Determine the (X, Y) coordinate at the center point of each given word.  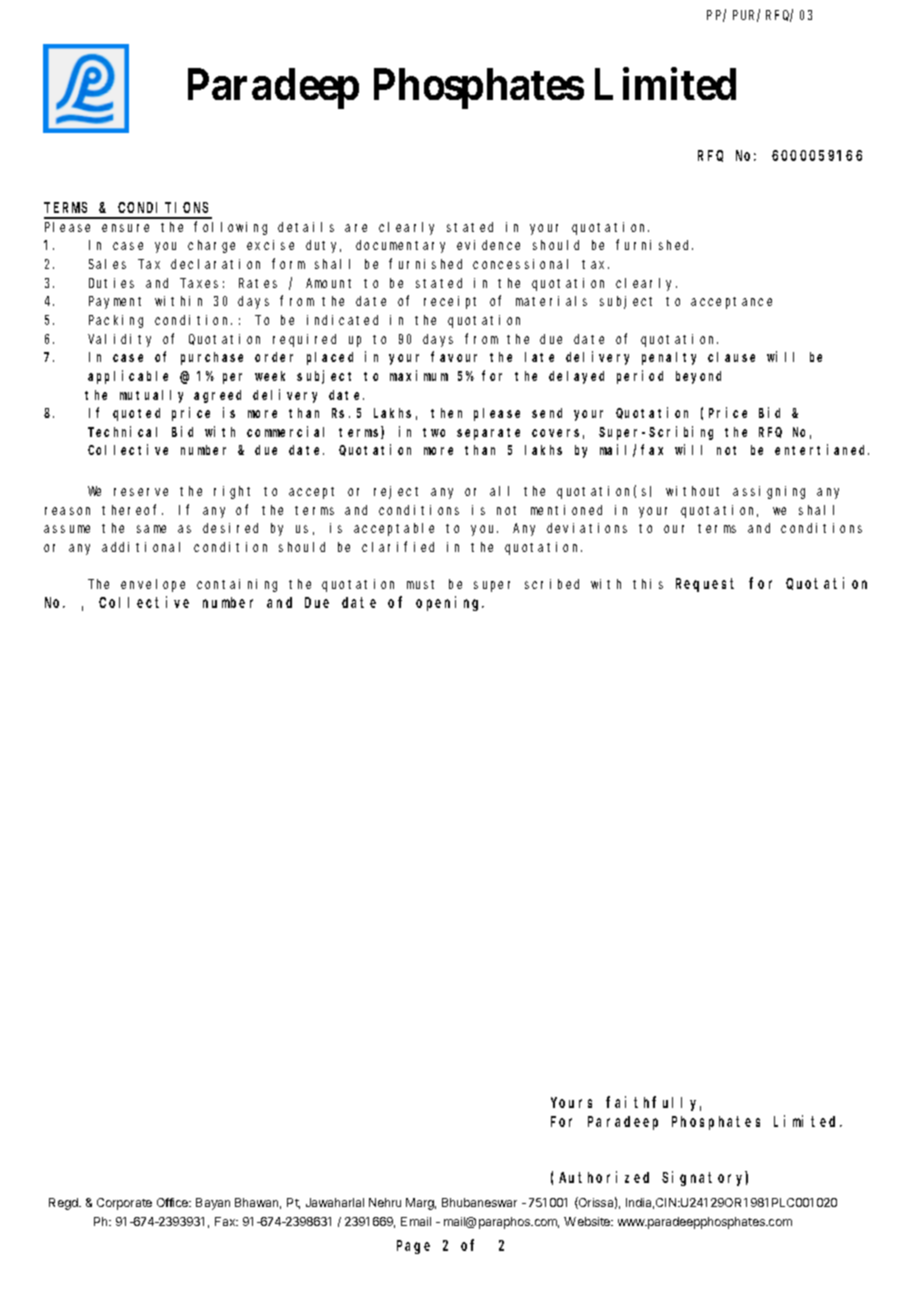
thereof (132, 509)
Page (413, 1247)
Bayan (213, 1204)
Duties (111, 283)
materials (551, 301)
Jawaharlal (335, 1202)
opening (450, 603)
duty (323, 246)
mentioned (566, 510)
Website (588, 1221)
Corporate (124, 1204)
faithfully (653, 1103)
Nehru (385, 1202)
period (640, 377)
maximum (419, 375)
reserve (141, 492)
